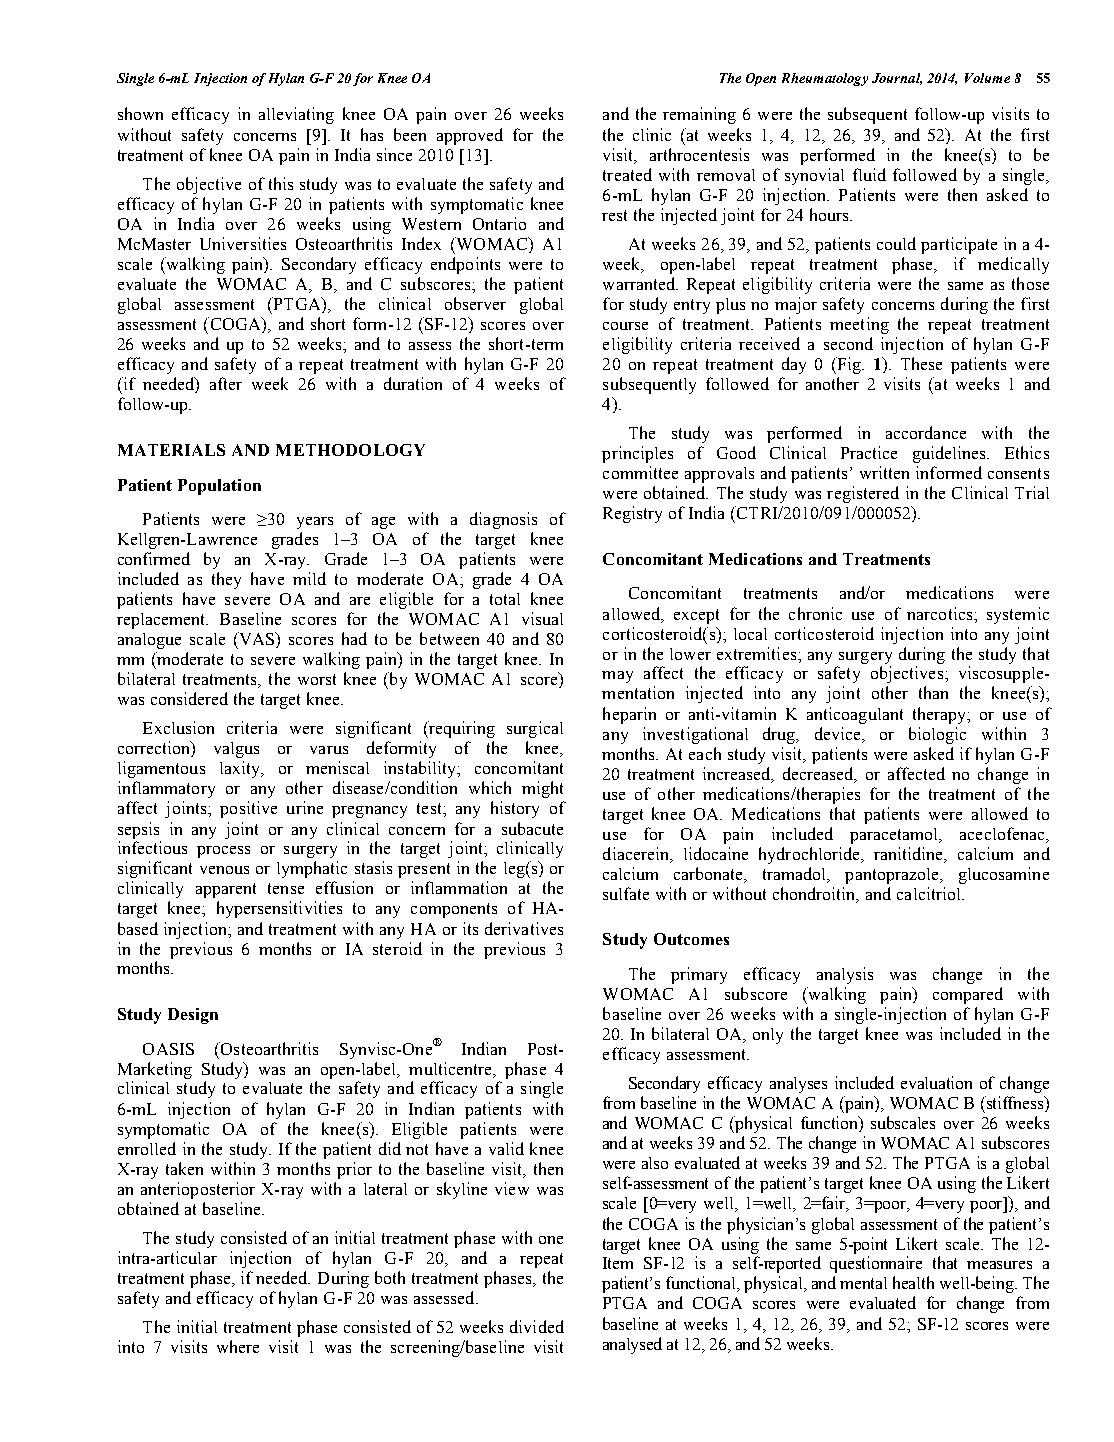 The image size is (1114, 1442). I want to click on treated, so click(627, 174).
